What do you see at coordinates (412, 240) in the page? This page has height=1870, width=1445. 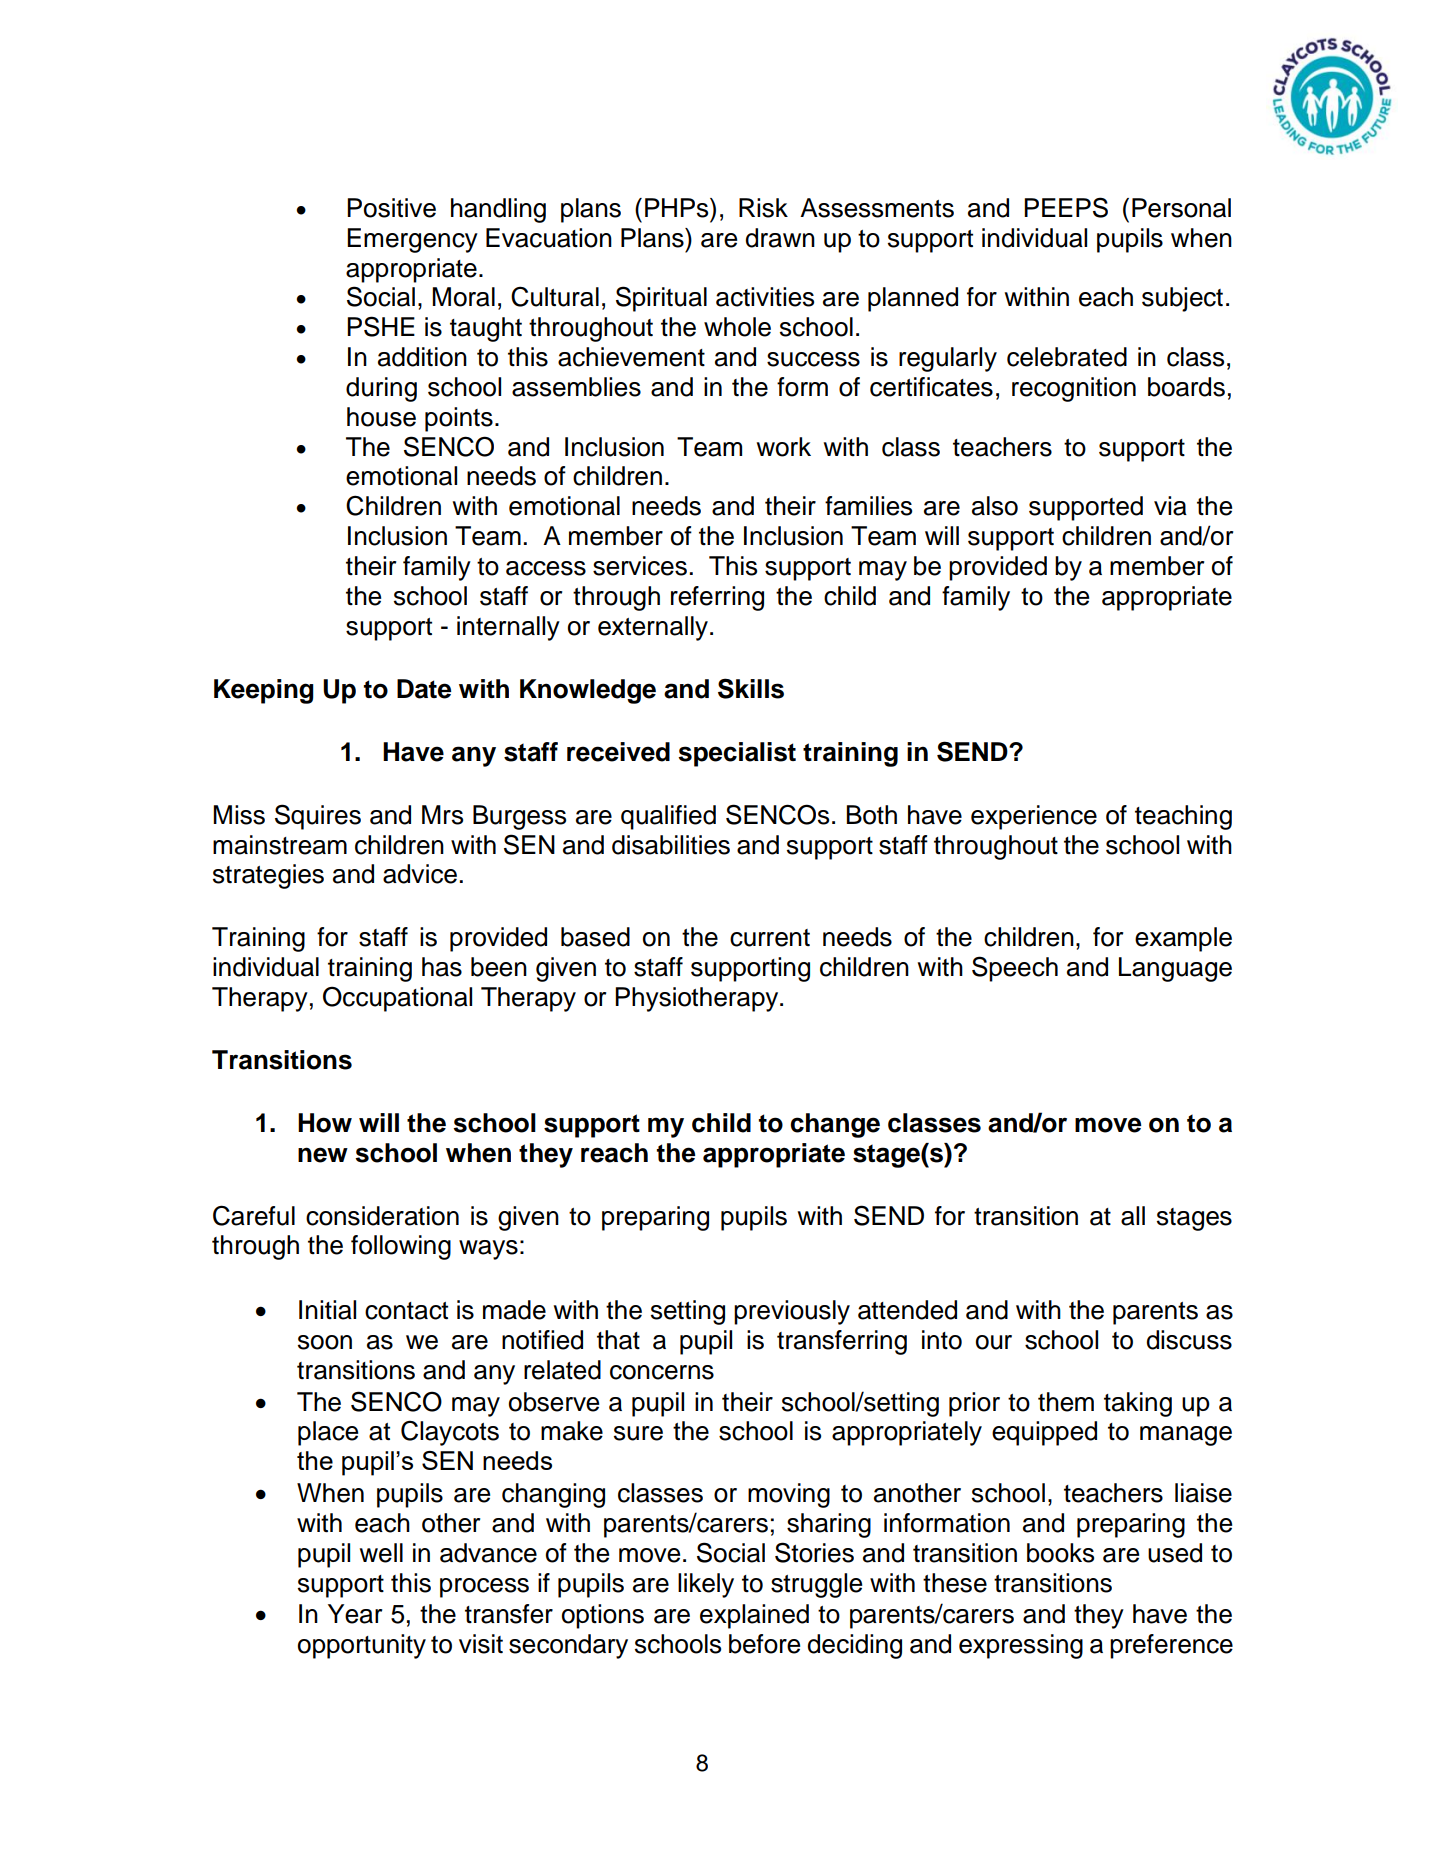 I see `Emergency` at bounding box center [412, 240].
